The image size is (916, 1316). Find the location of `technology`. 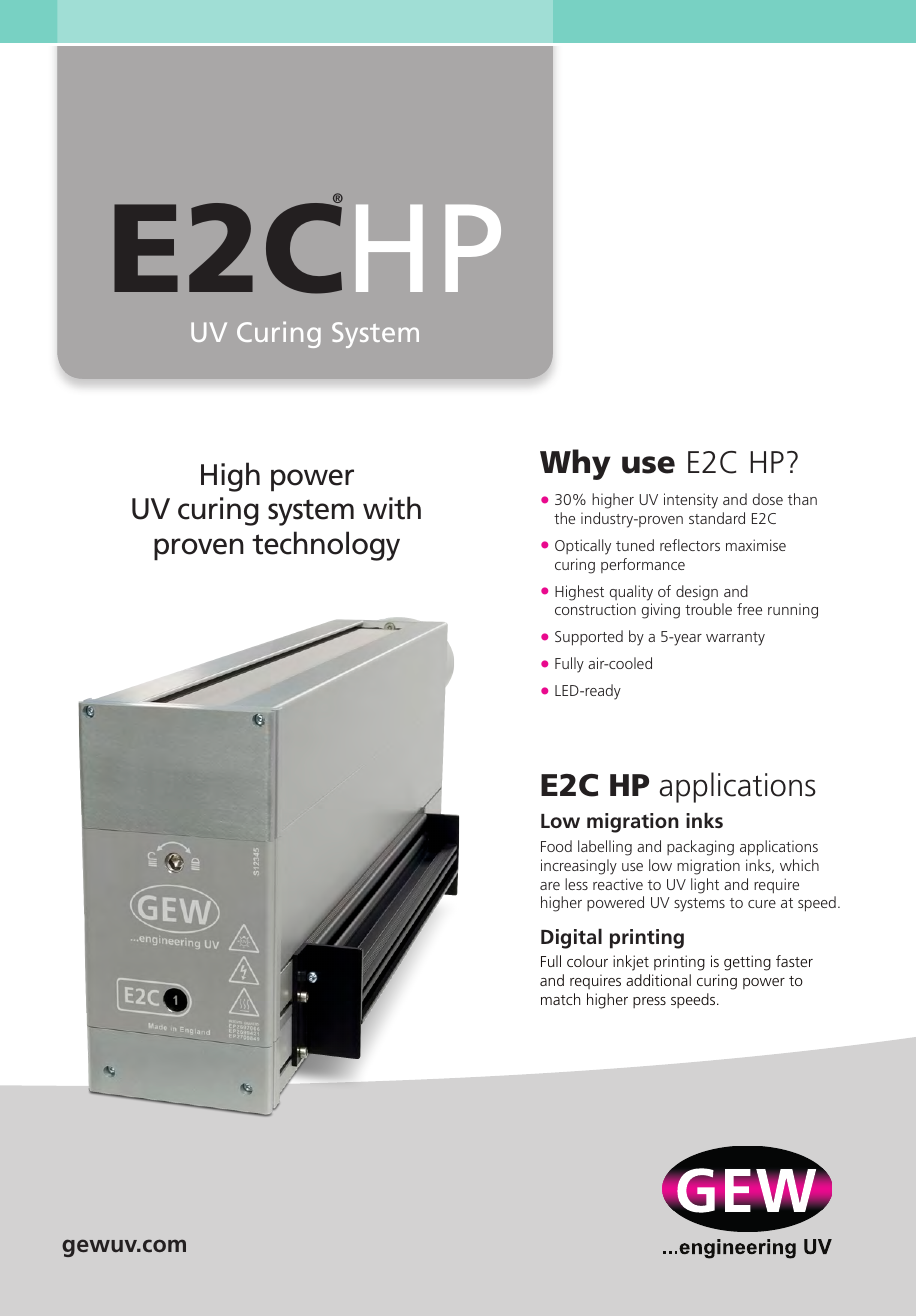

technology is located at coordinates (326, 546).
